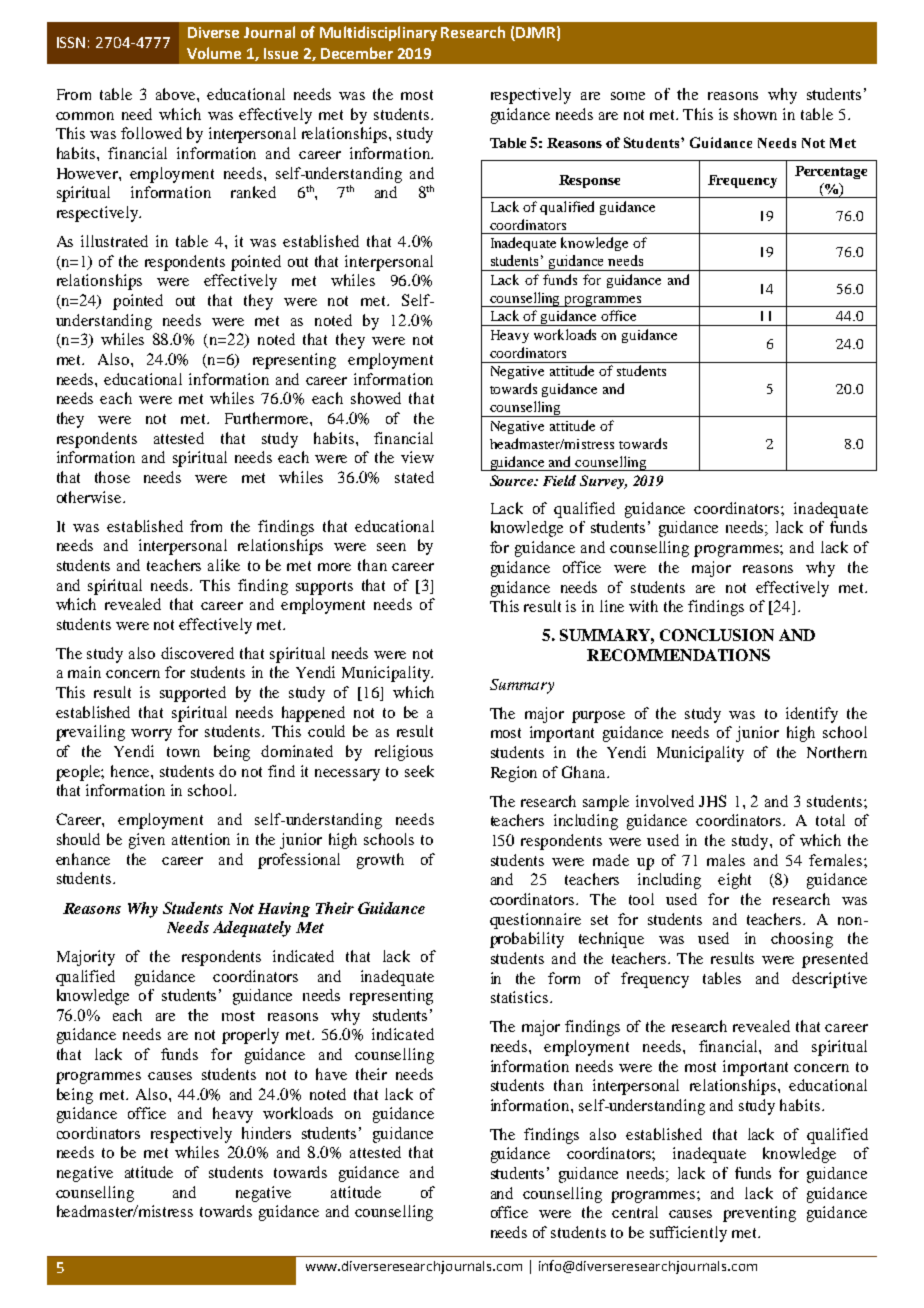 The height and width of the screenshot is (1308, 924). Describe the element at coordinates (755, 114) in the screenshot. I see `shown` at that location.
